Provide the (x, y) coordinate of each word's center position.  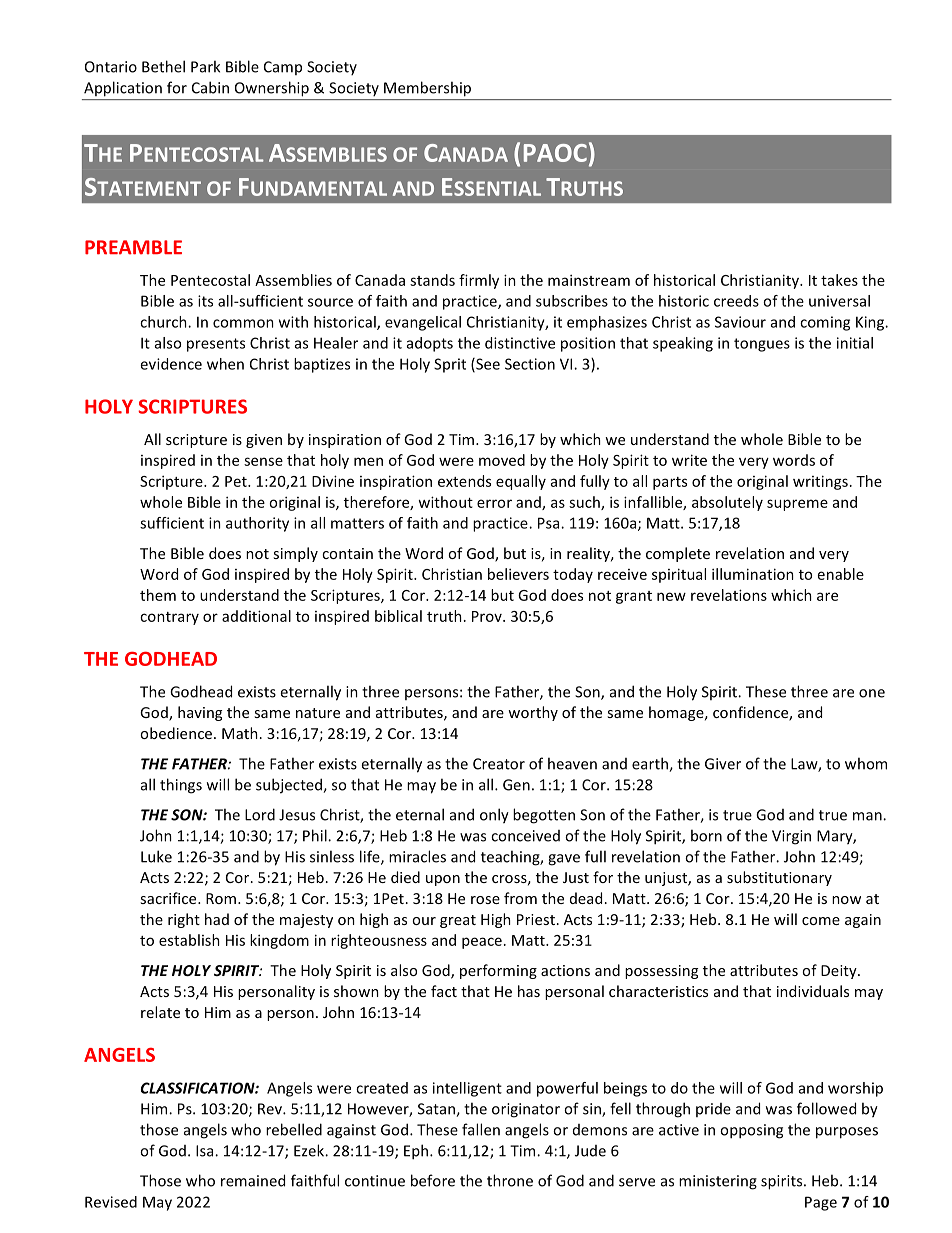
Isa (206, 1151)
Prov (488, 616)
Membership (427, 88)
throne (510, 1180)
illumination (753, 574)
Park (205, 66)
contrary (169, 618)
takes (839, 280)
